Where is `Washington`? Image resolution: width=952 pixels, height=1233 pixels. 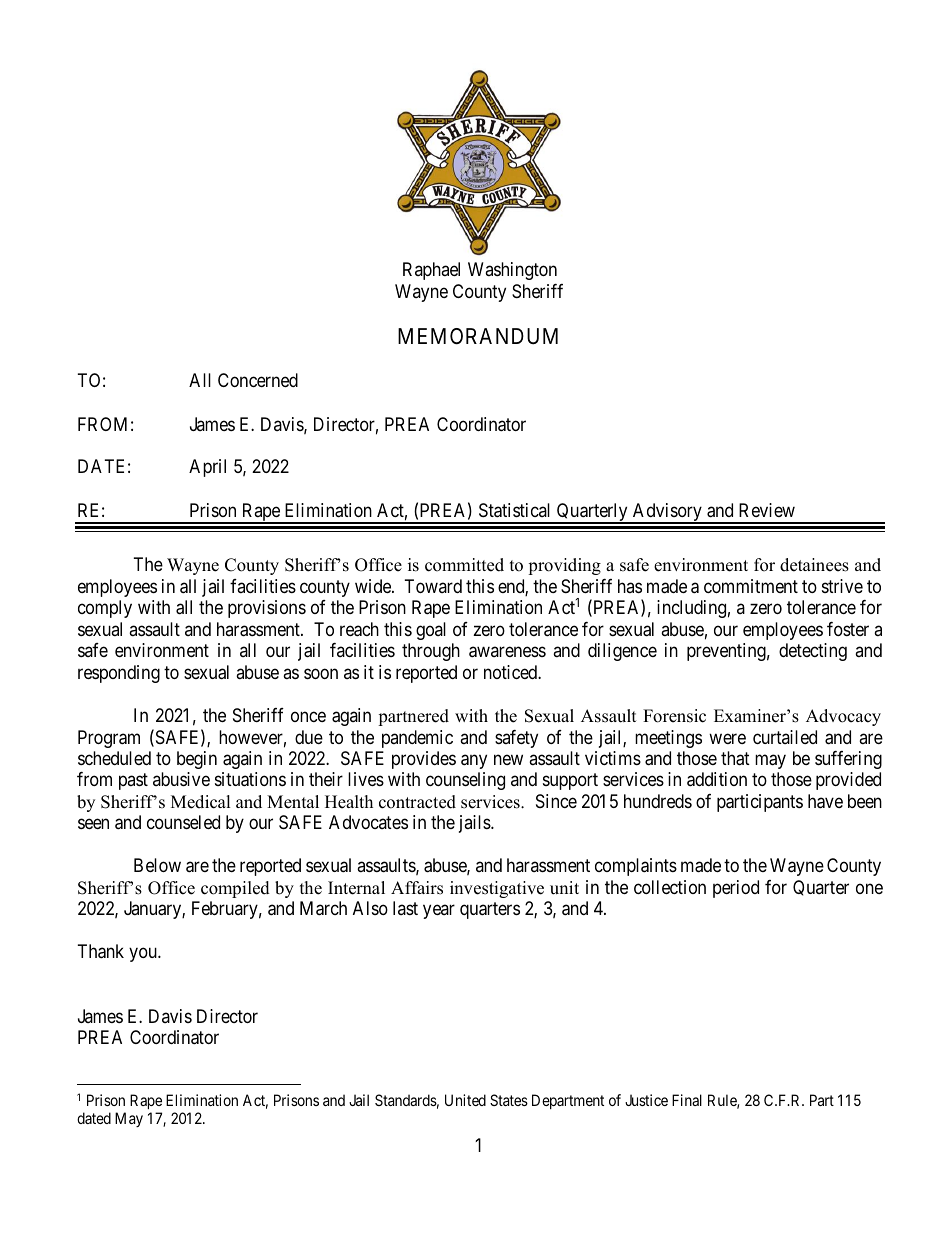
Washington is located at coordinates (512, 271).
